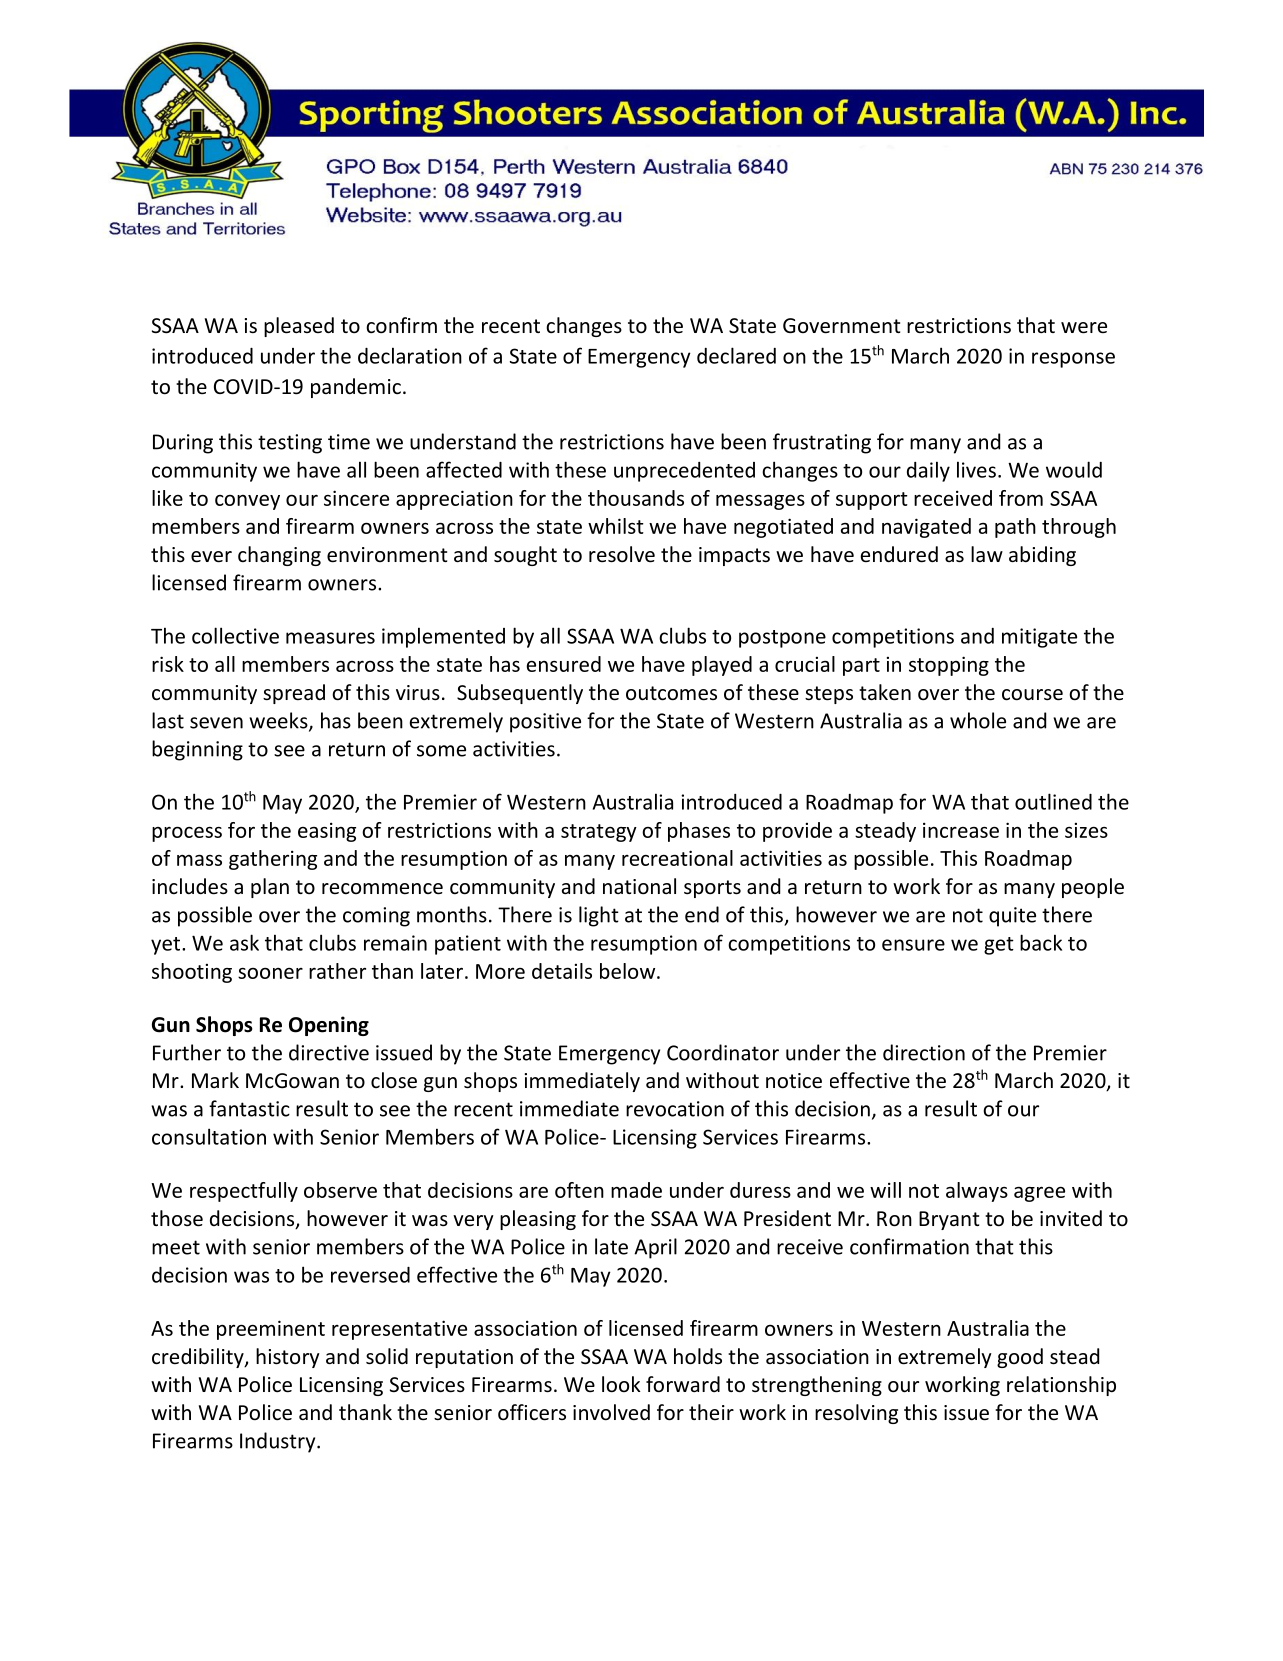 This document has height=1661, width=1283. I want to click on relationship, so click(1061, 1386).
